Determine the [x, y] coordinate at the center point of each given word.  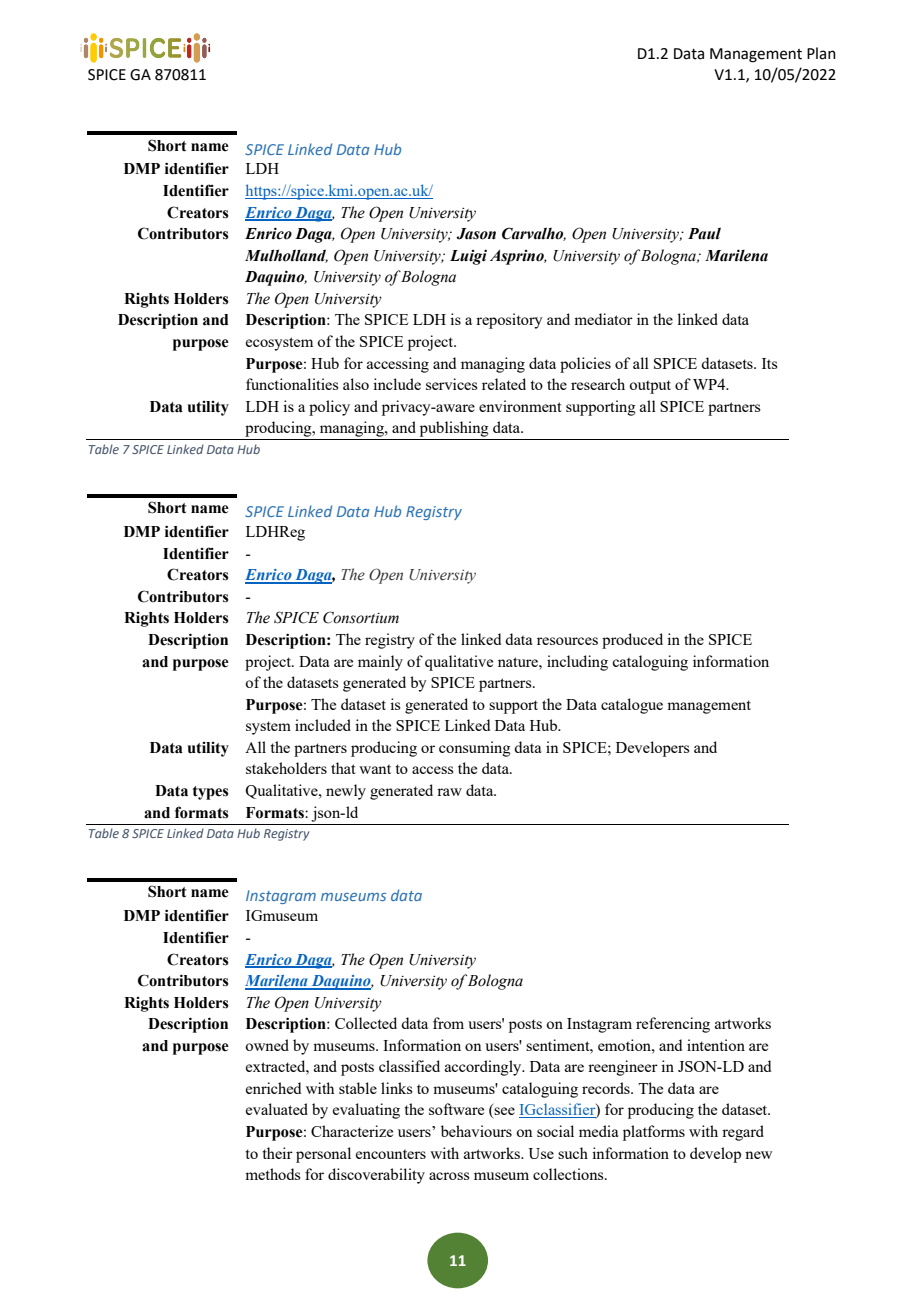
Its [770, 363]
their [277, 1153]
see [504, 1111]
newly [346, 792]
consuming [475, 749]
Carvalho [534, 234]
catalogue [632, 706]
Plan [821, 53]
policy [329, 408]
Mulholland [286, 256]
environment [520, 406]
